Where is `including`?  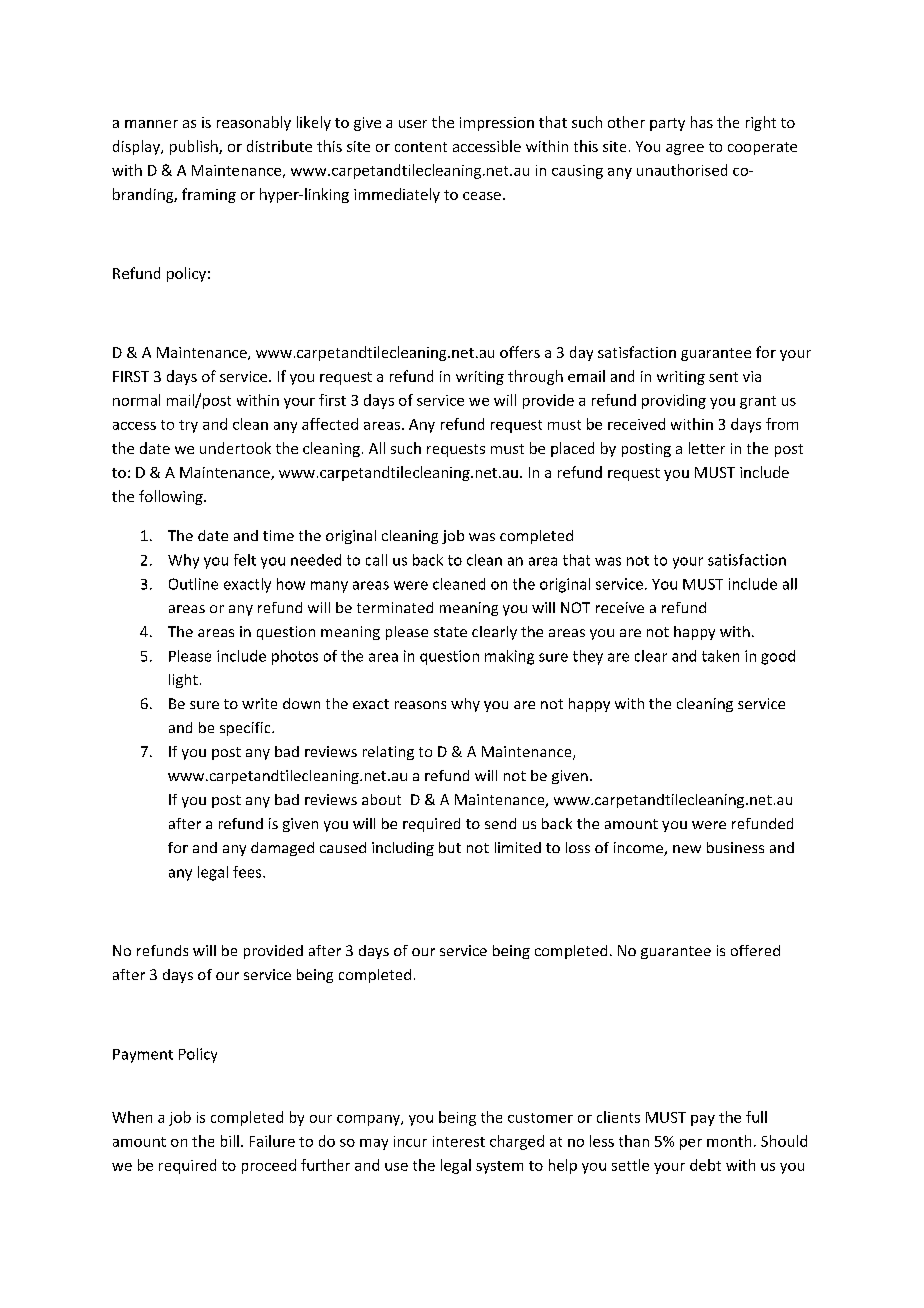
including is located at coordinates (403, 849).
